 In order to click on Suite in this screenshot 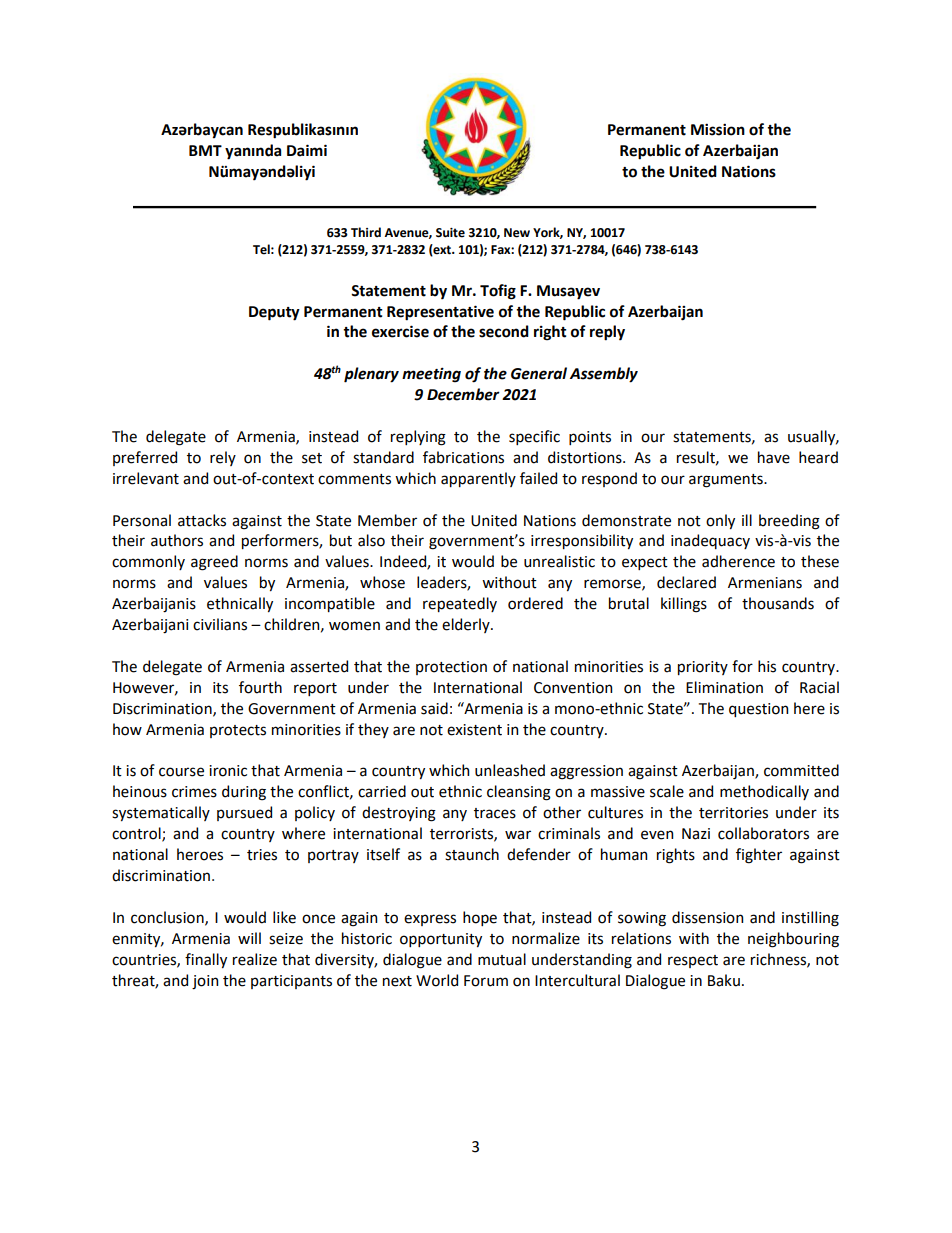, I will do `click(450, 233)`.
